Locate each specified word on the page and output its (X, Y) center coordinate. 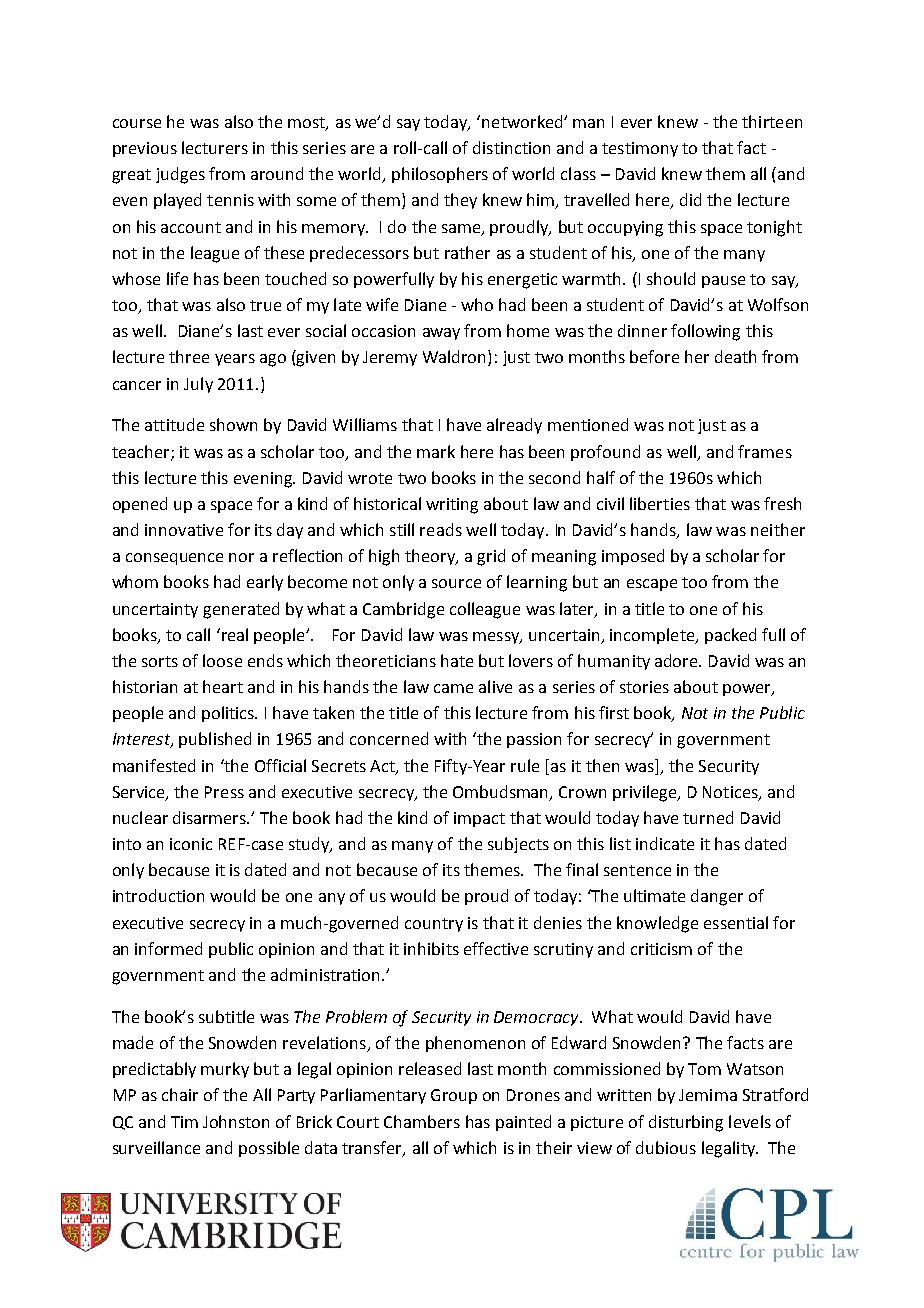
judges (180, 175)
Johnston (236, 1121)
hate (457, 660)
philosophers (440, 175)
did (690, 199)
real (233, 634)
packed (730, 636)
